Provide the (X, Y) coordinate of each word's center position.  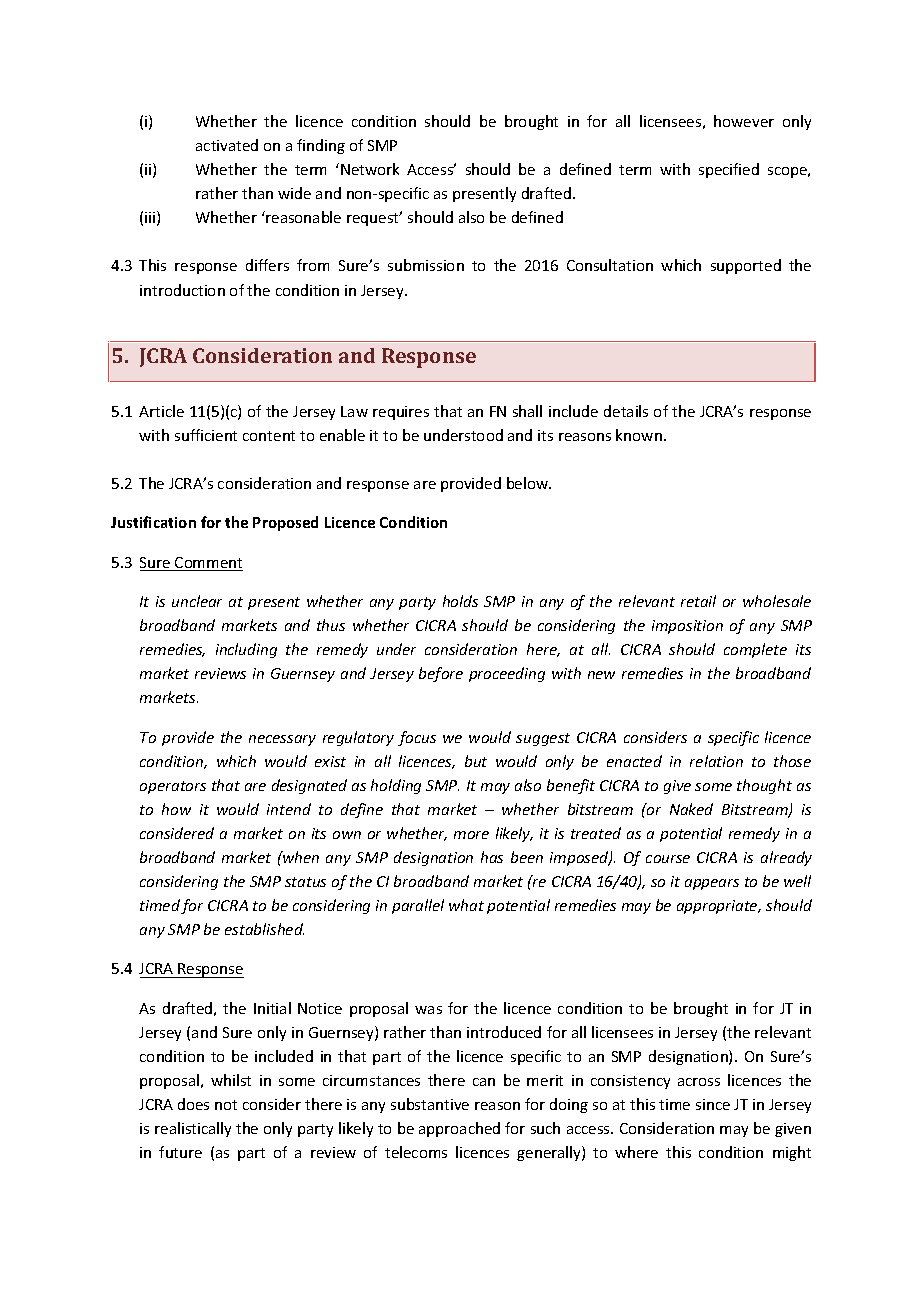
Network (370, 169)
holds (460, 601)
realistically (193, 1129)
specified (729, 170)
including (246, 650)
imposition (687, 627)
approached (459, 1129)
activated (227, 145)
